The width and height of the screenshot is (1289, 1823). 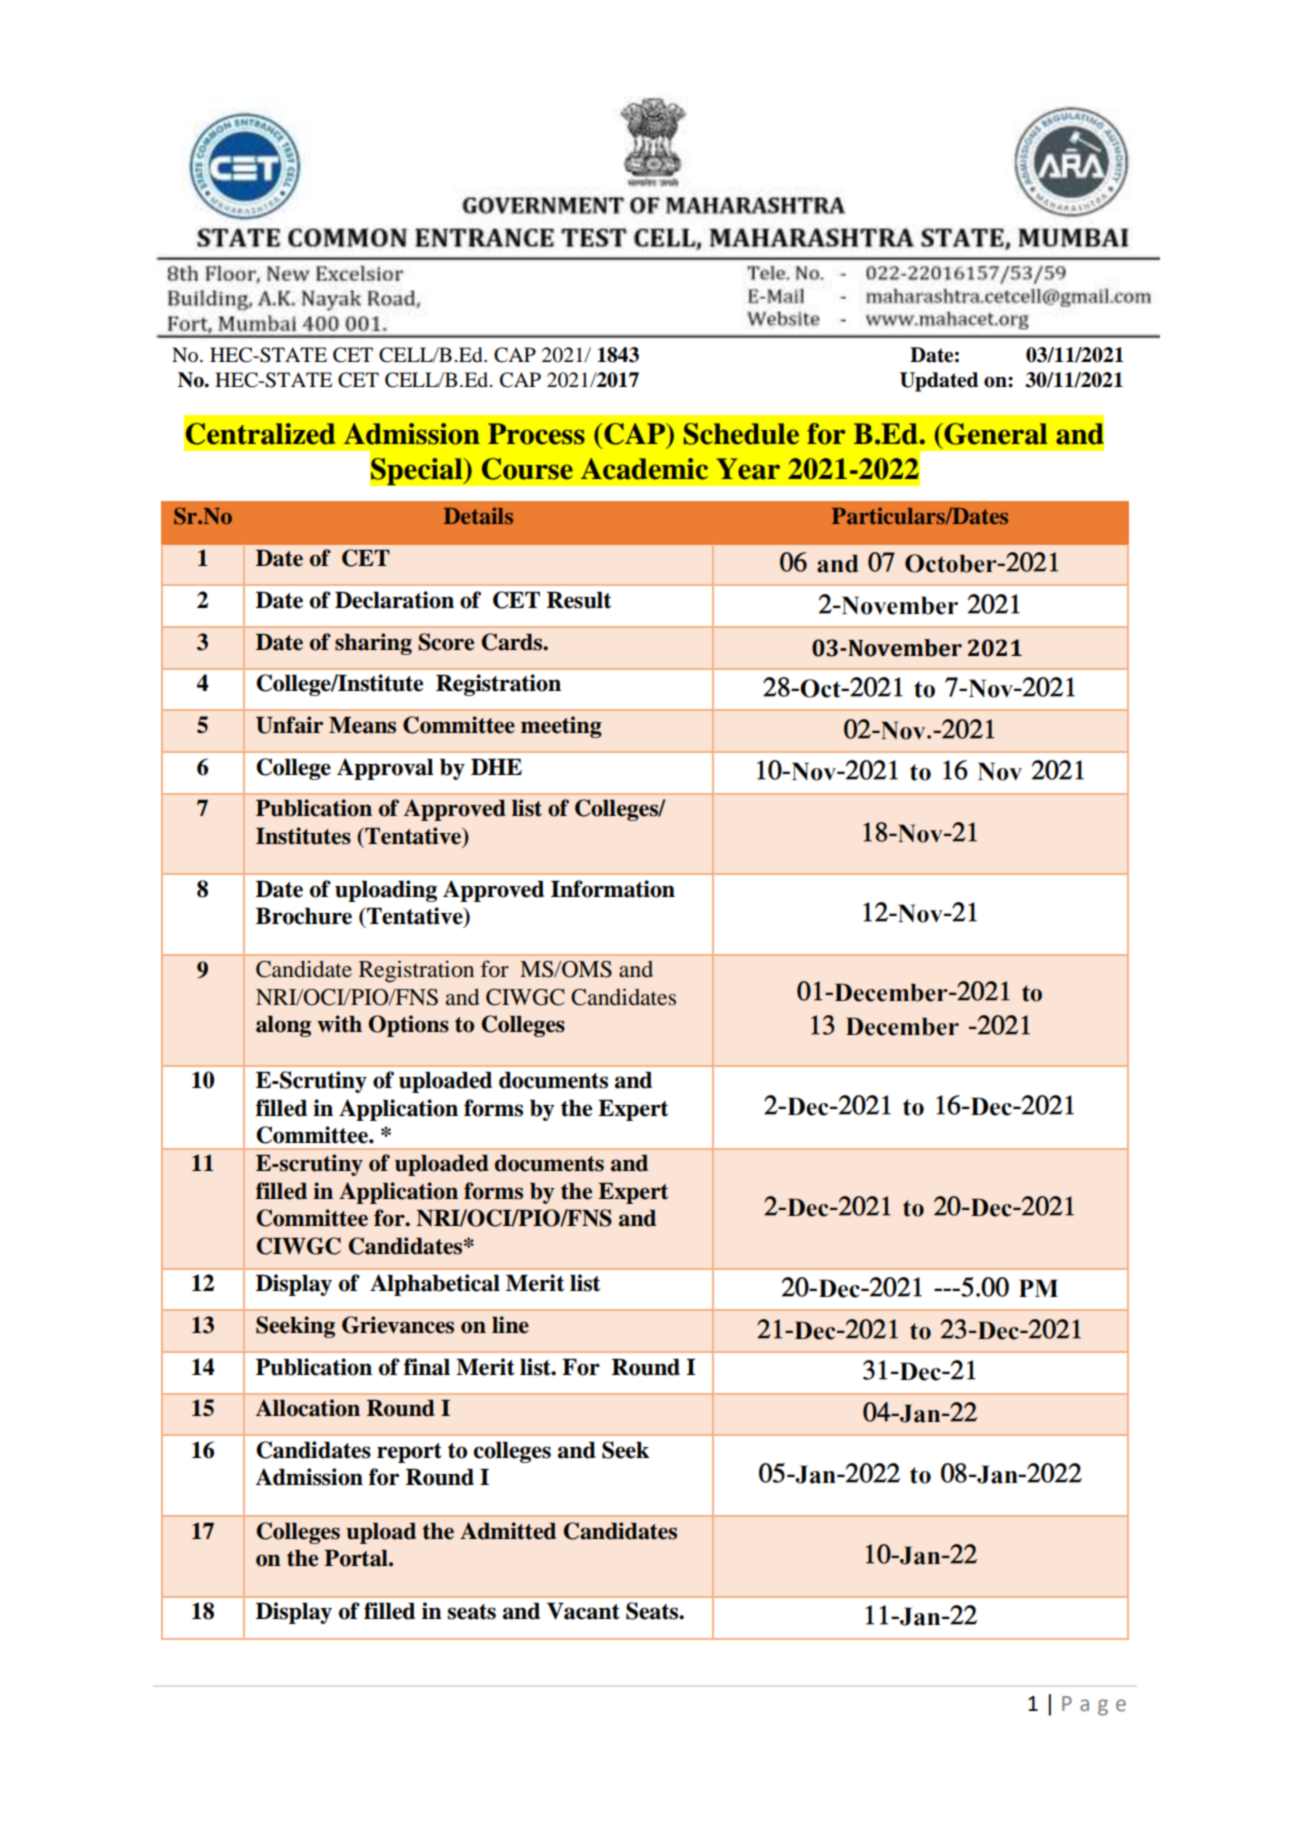 I want to click on Academic, so click(x=644, y=469).
